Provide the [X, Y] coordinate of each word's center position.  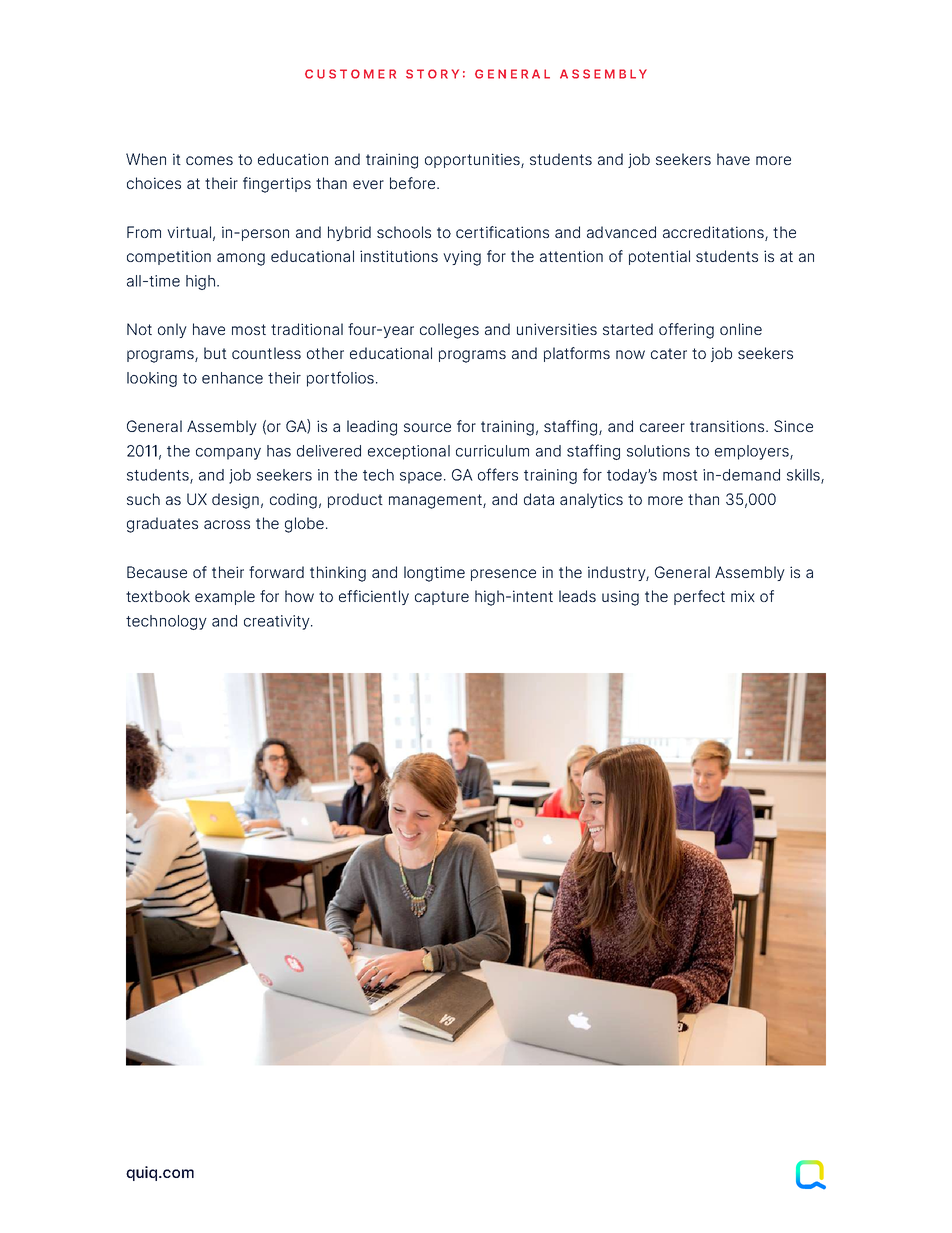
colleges [449, 331]
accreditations [713, 232]
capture [442, 598]
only [172, 330]
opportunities [473, 160]
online [741, 329]
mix [743, 596]
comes [209, 160]
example [225, 597]
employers [753, 452]
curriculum [492, 451]
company [228, 454]
